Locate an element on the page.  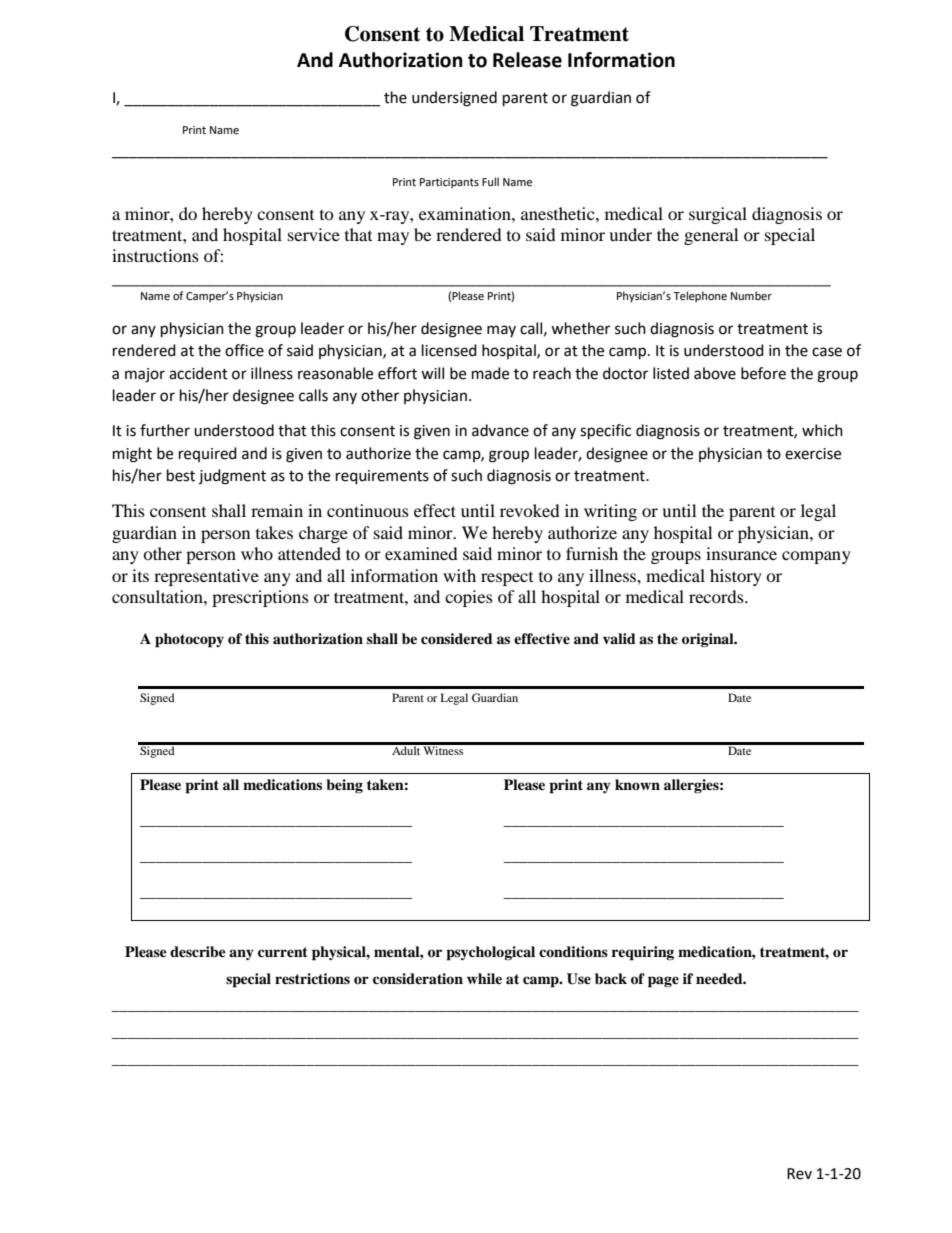
describe is located at coordinates (198, 952).
